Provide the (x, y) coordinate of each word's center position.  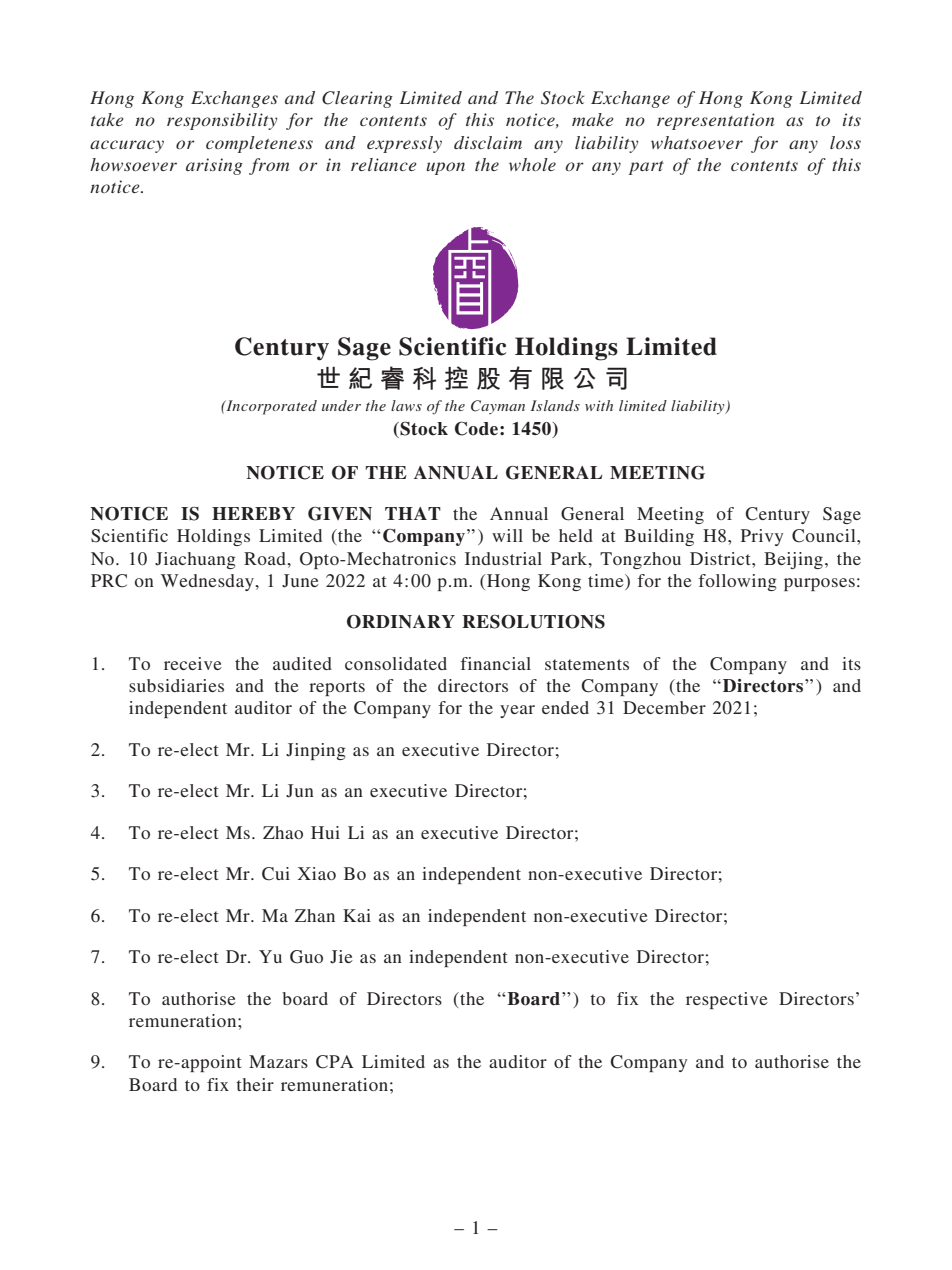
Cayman (498, 407)
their (255, 1084)
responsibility (222, 121)
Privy (762, 537)
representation (715, 121)
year (517, 711)
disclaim (488, 142)
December (664, 707)
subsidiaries (176, 685)
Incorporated (270, 407)
